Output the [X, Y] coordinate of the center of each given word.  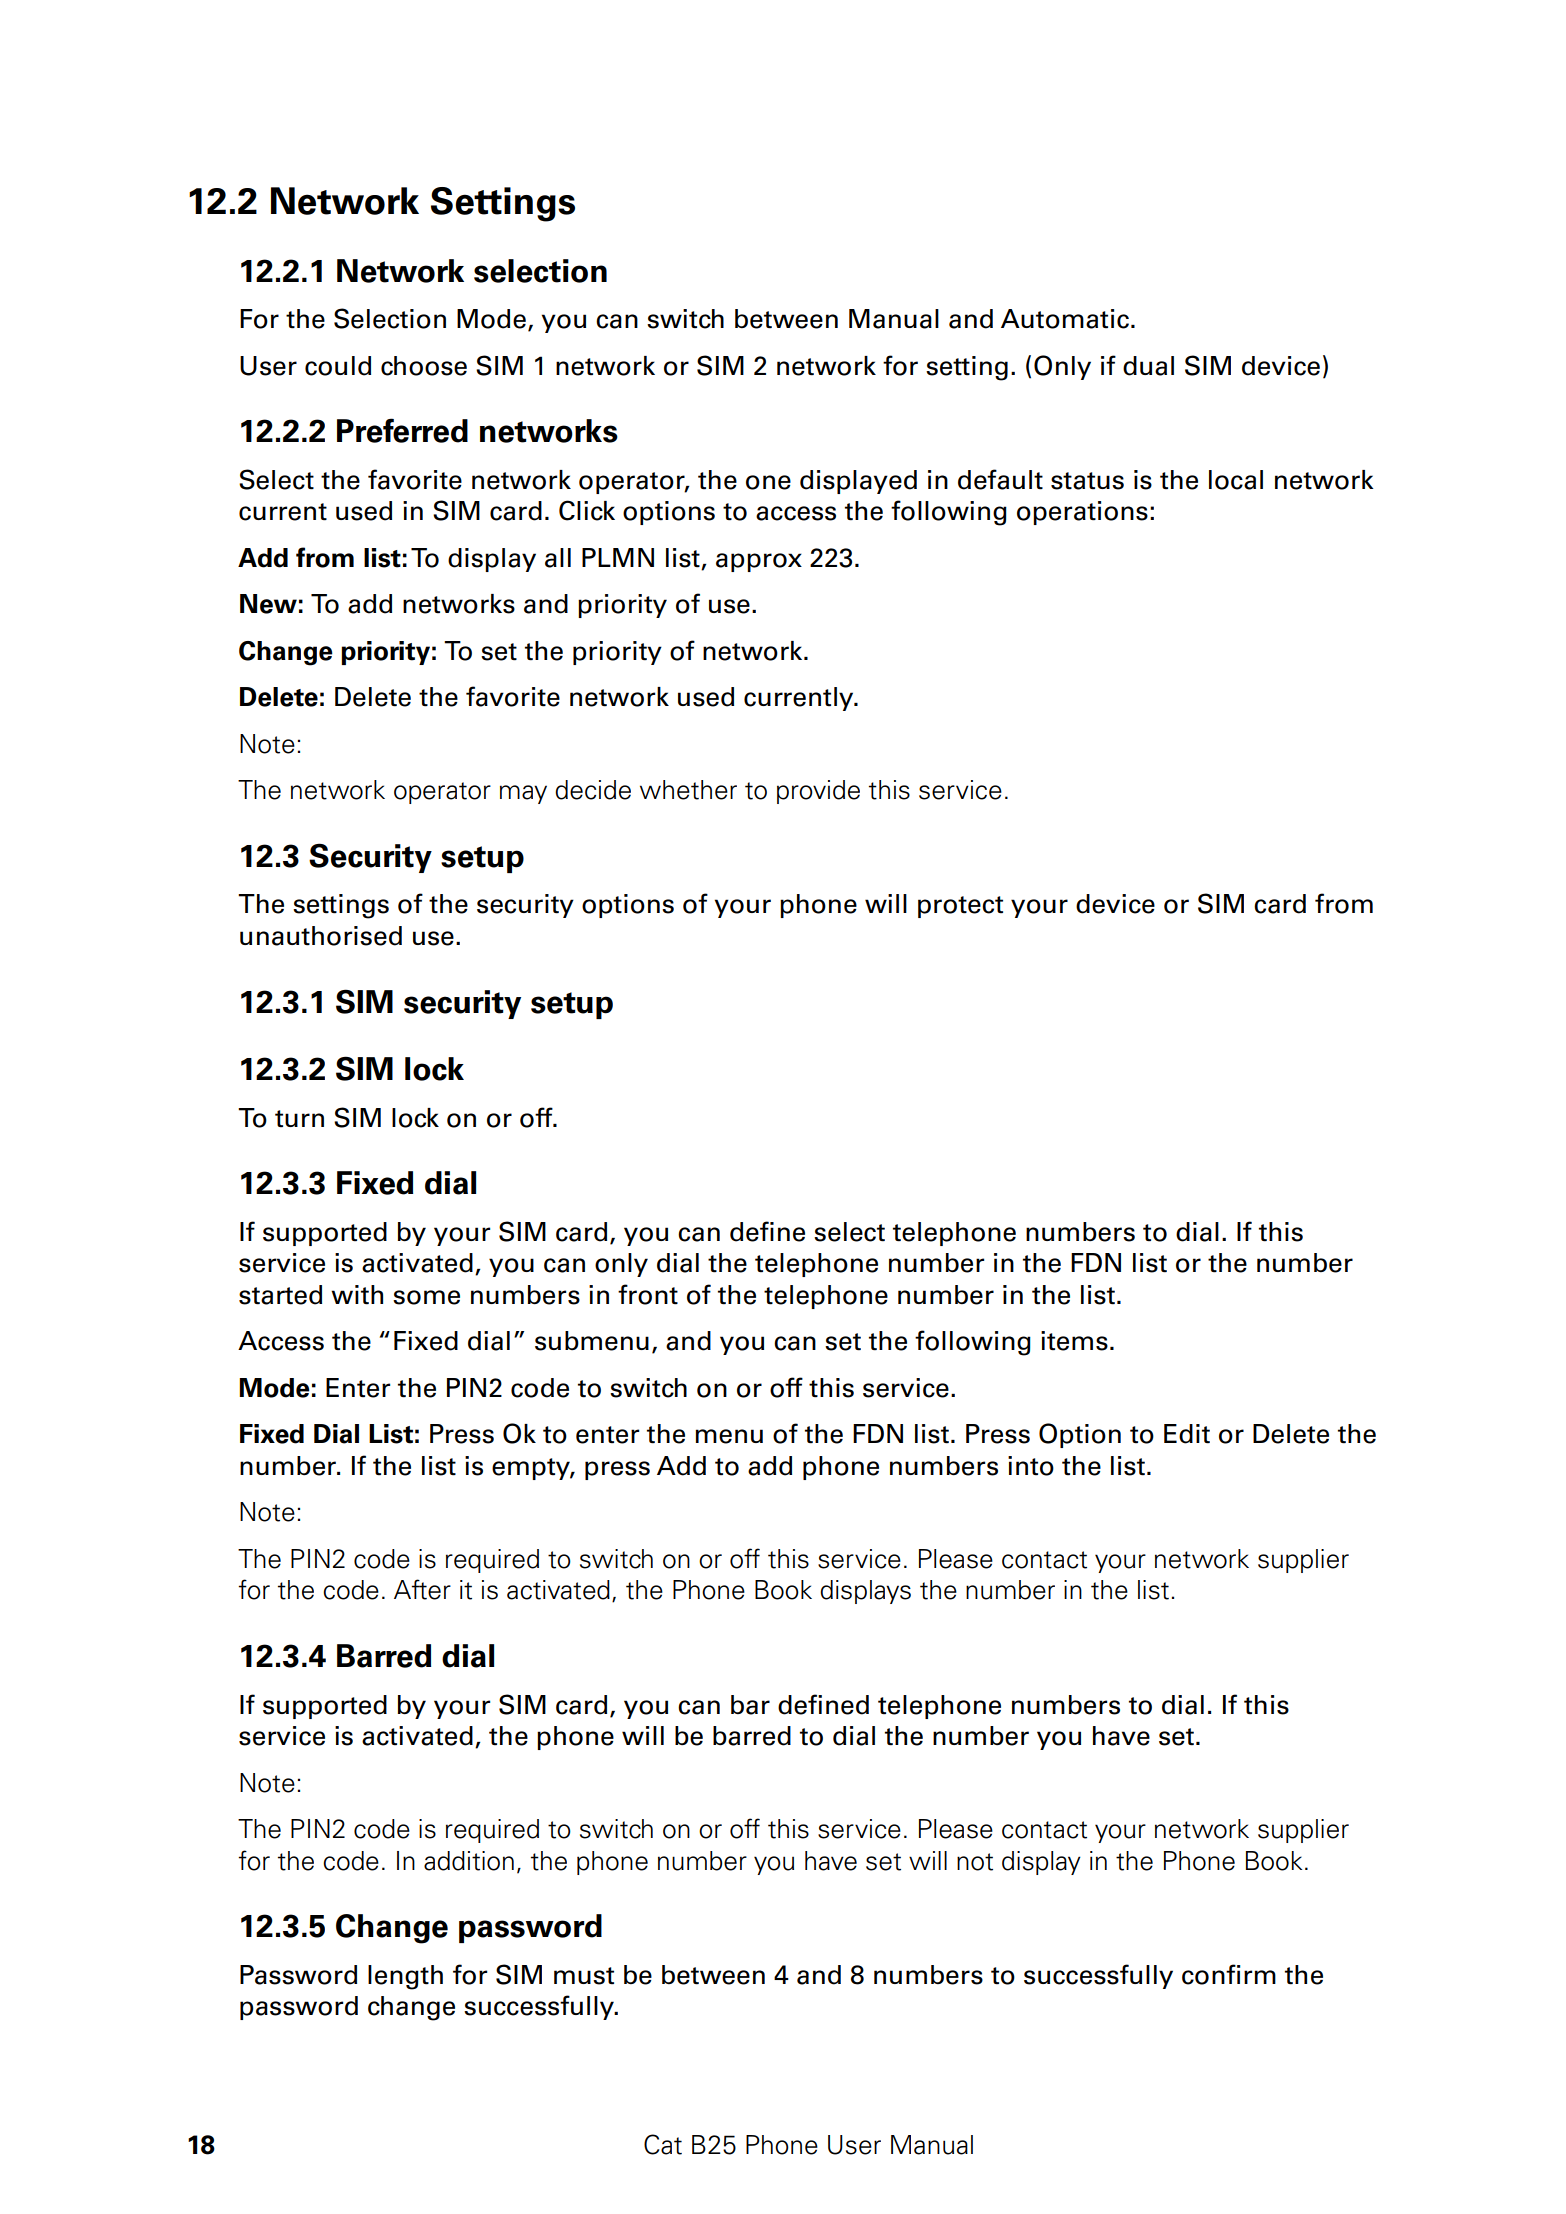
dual [1148, 366]
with [357, 1295]
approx [759, 562]
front [648, 1294]
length [405, 1977]
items [1074, 1341]
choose [424, 366]
